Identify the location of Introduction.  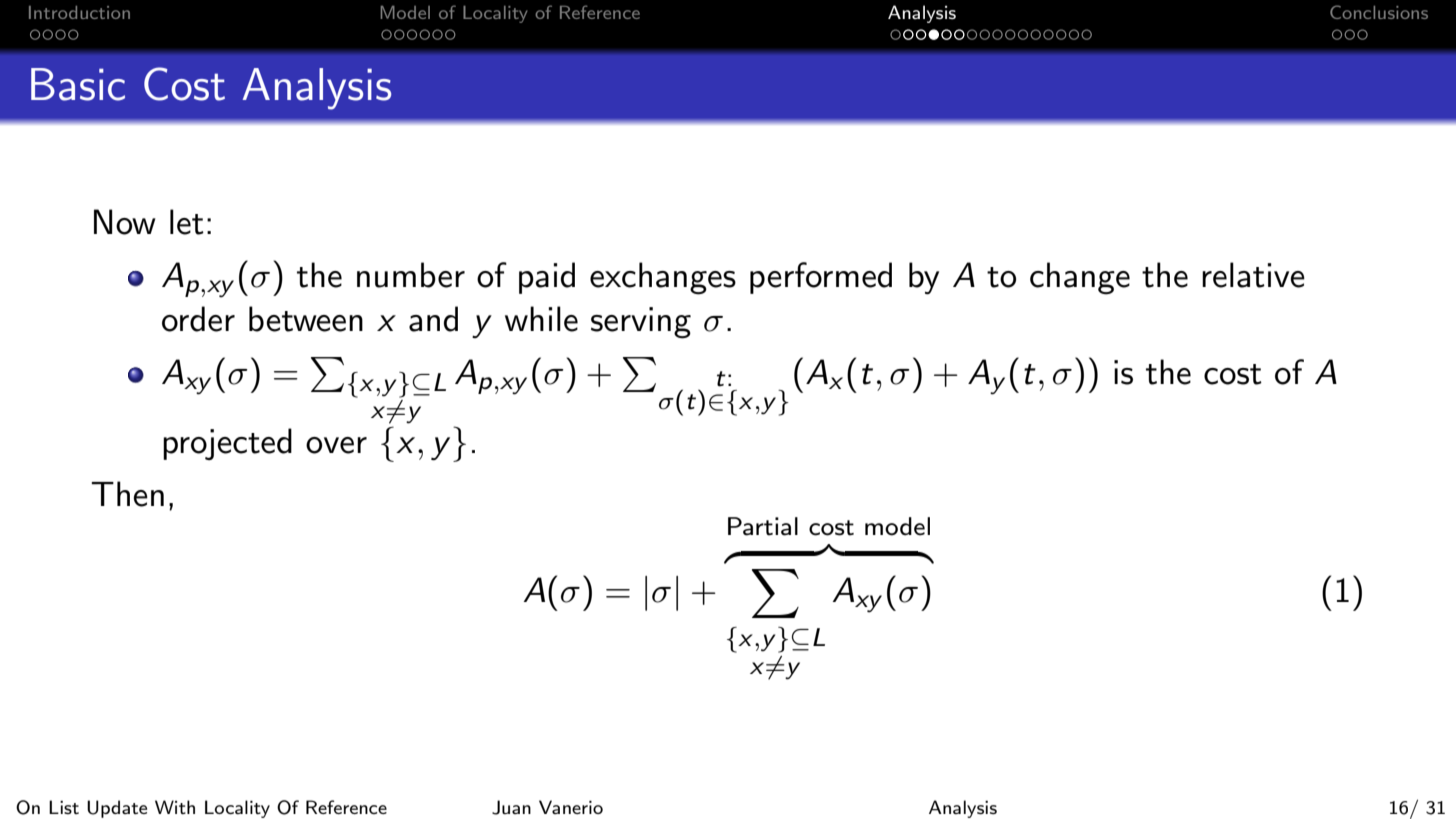
(79, 12).
